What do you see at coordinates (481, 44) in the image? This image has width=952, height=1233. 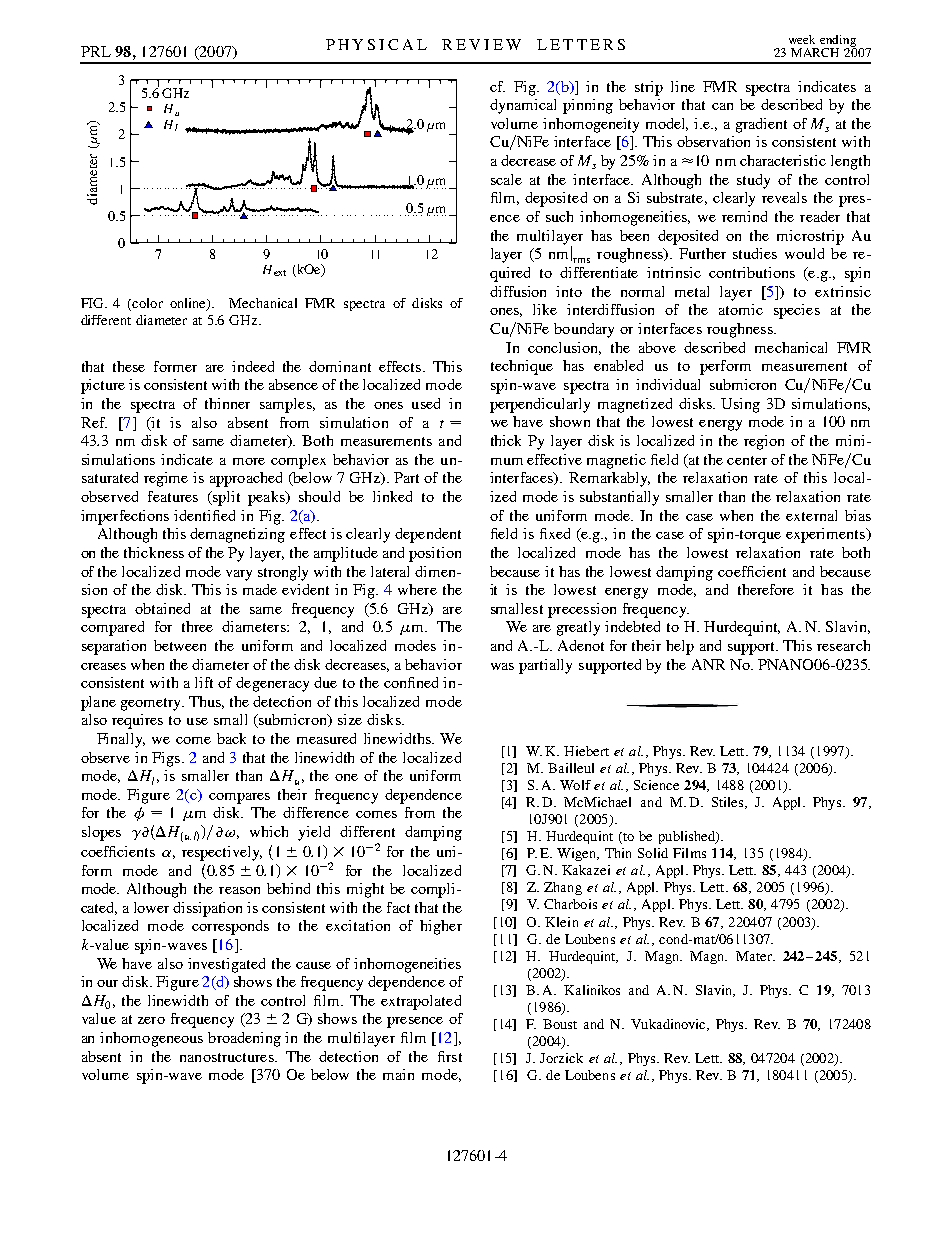 I see `REVIEW` at bounding box center [481, 44].
